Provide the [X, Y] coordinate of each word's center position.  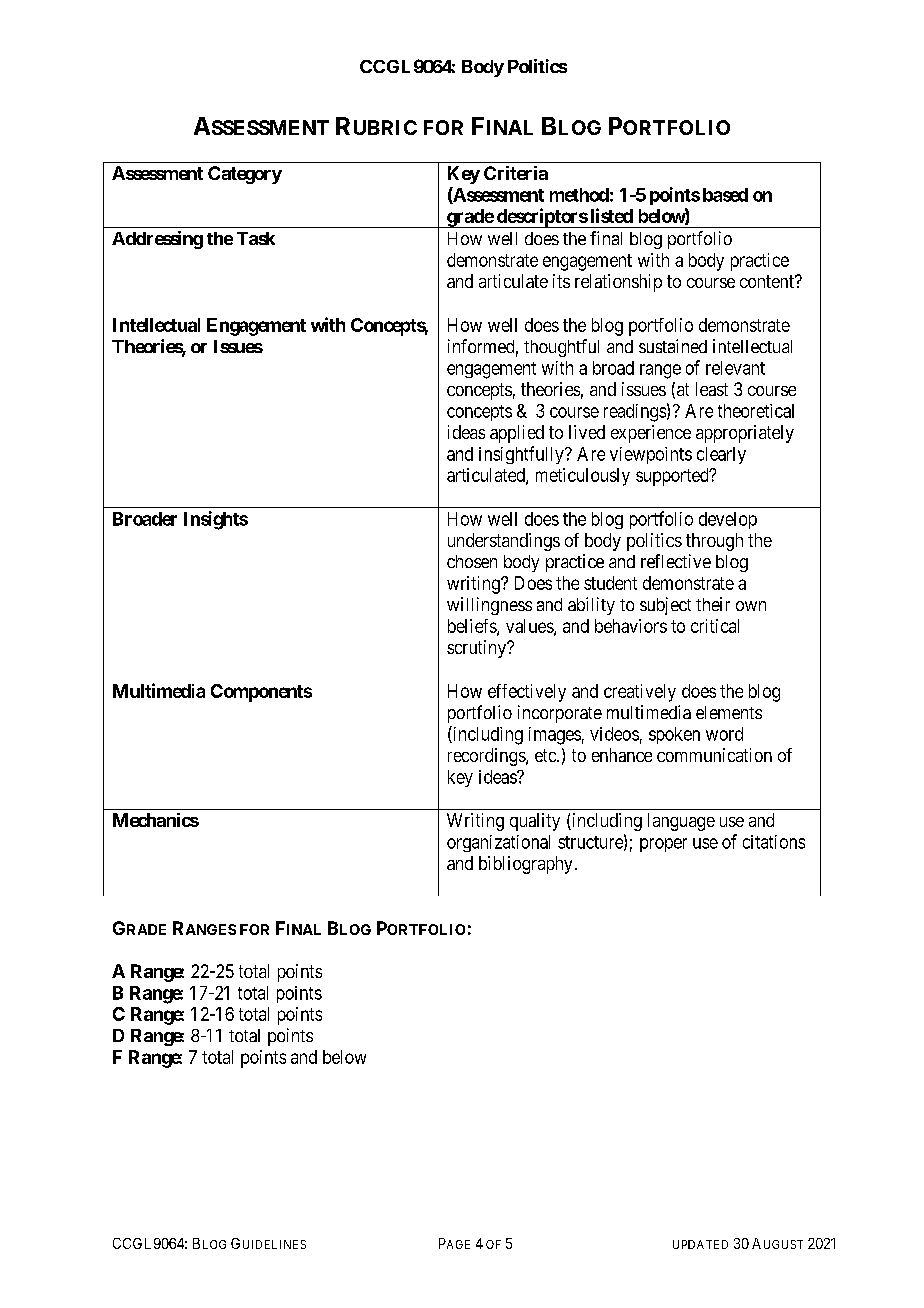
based [725, 195]
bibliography [525, 865]
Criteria [516, 173]
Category [245, 175]
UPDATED [700, 1244]
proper [663, 845]
